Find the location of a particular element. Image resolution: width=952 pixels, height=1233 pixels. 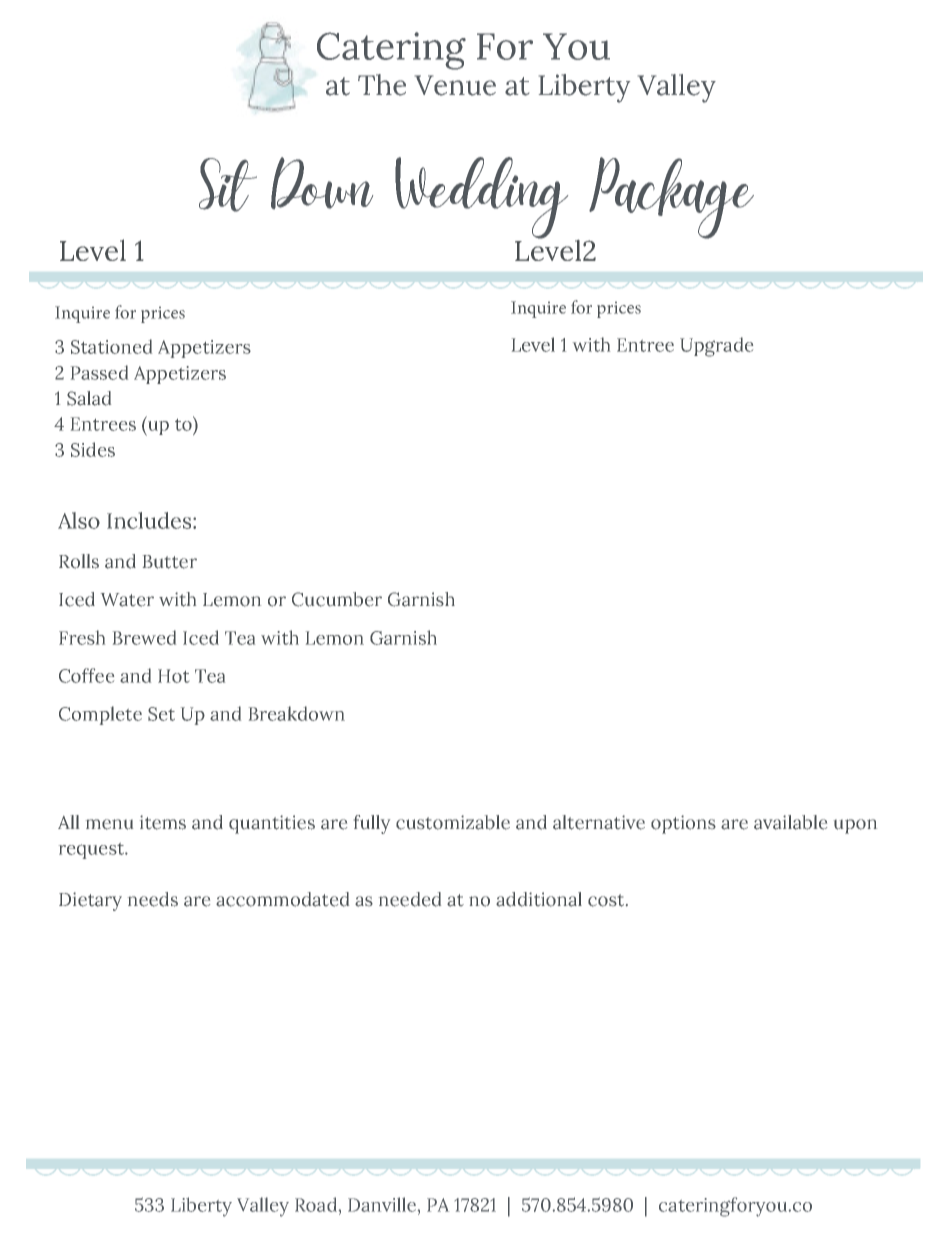

Package is located at coordinates (671, 199).
